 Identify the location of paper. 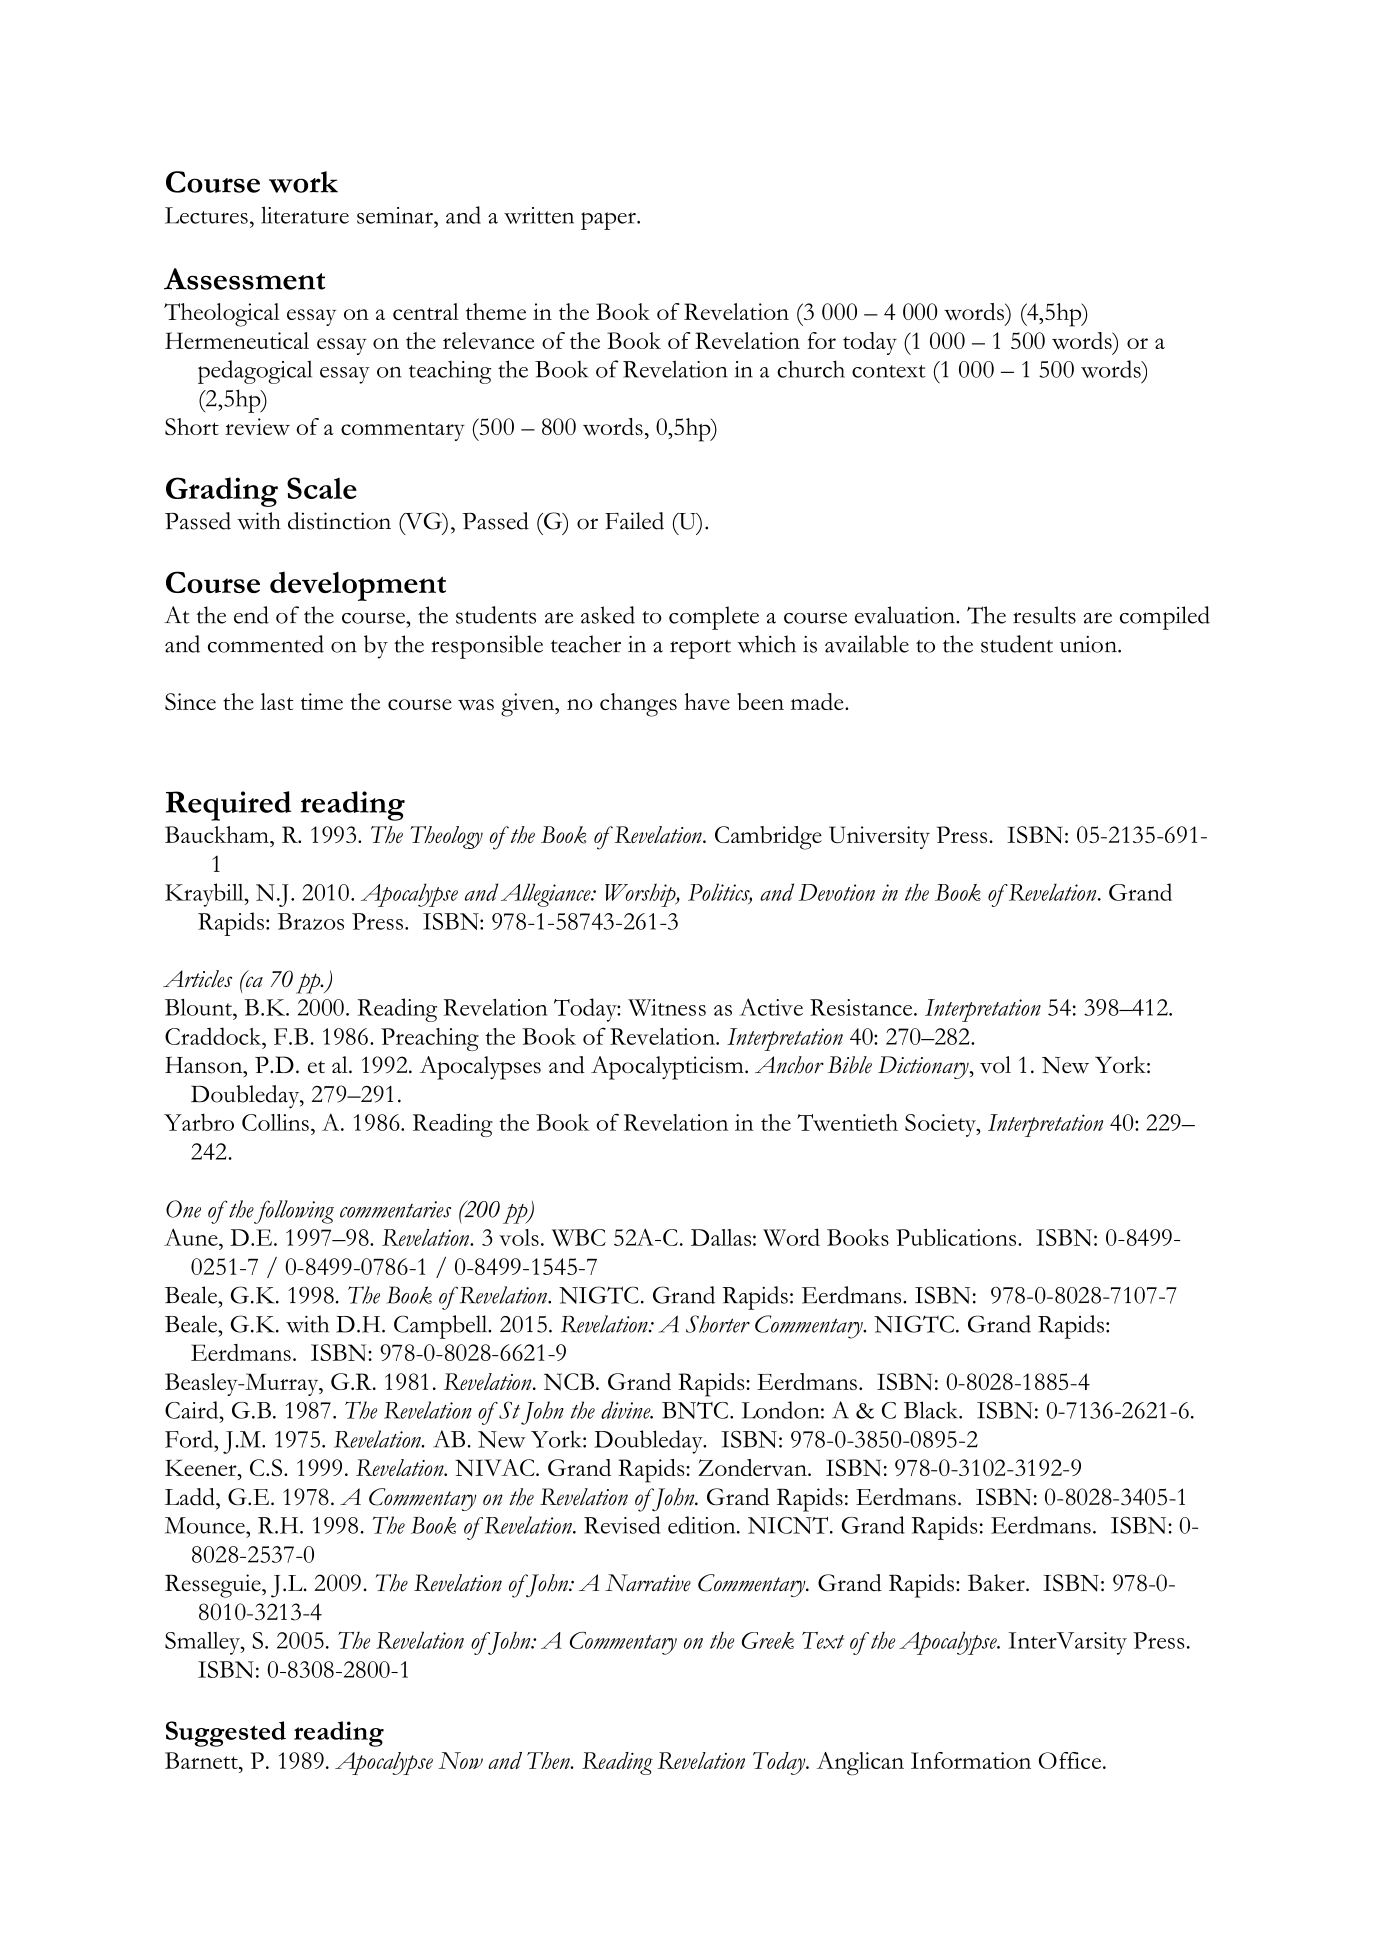
(609, 221).
